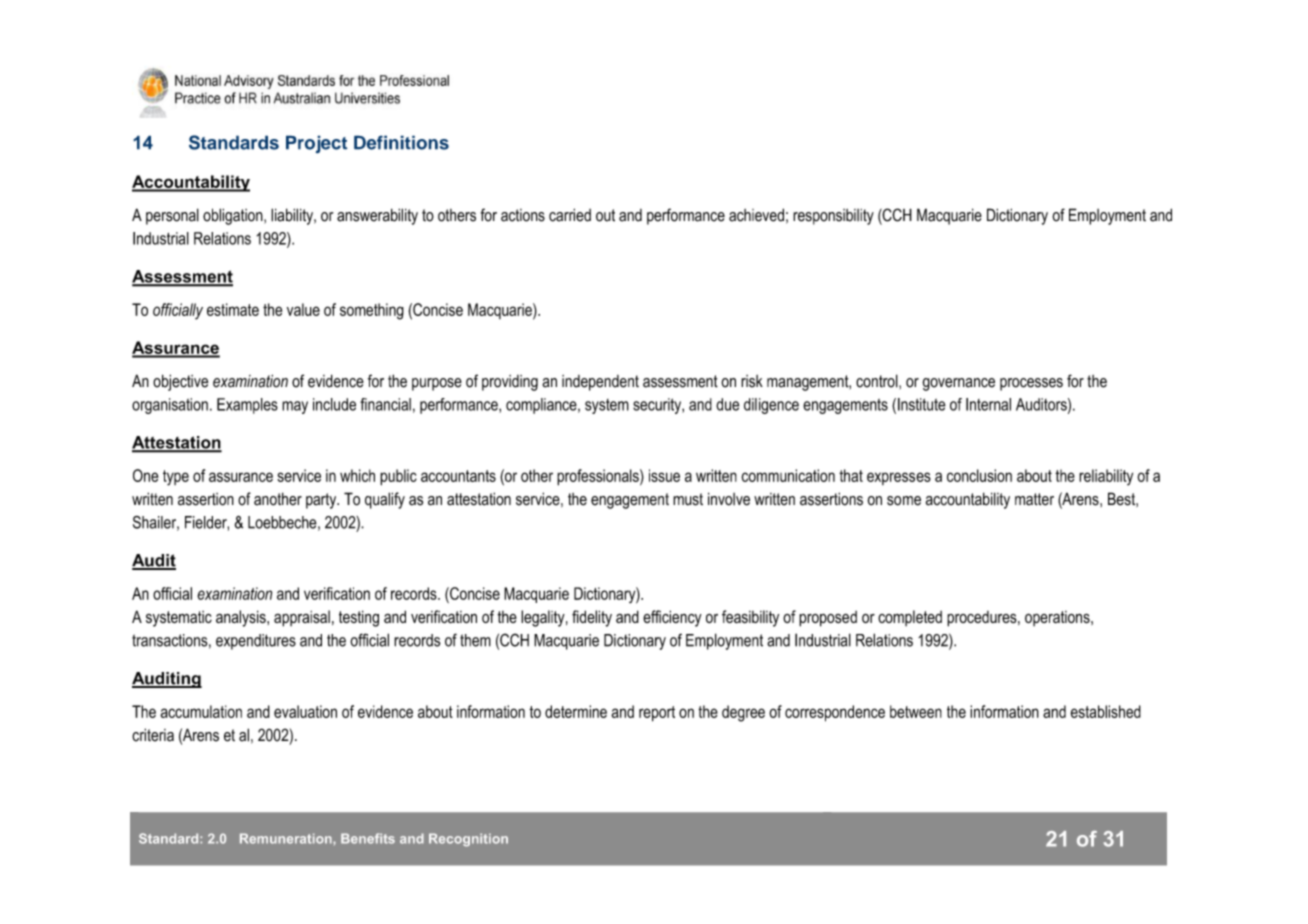 The width and height of the page is (1308, 924). What do you see at coordinates (322, 501) in the page?
I see `party` at bounding box center [322, 501].
